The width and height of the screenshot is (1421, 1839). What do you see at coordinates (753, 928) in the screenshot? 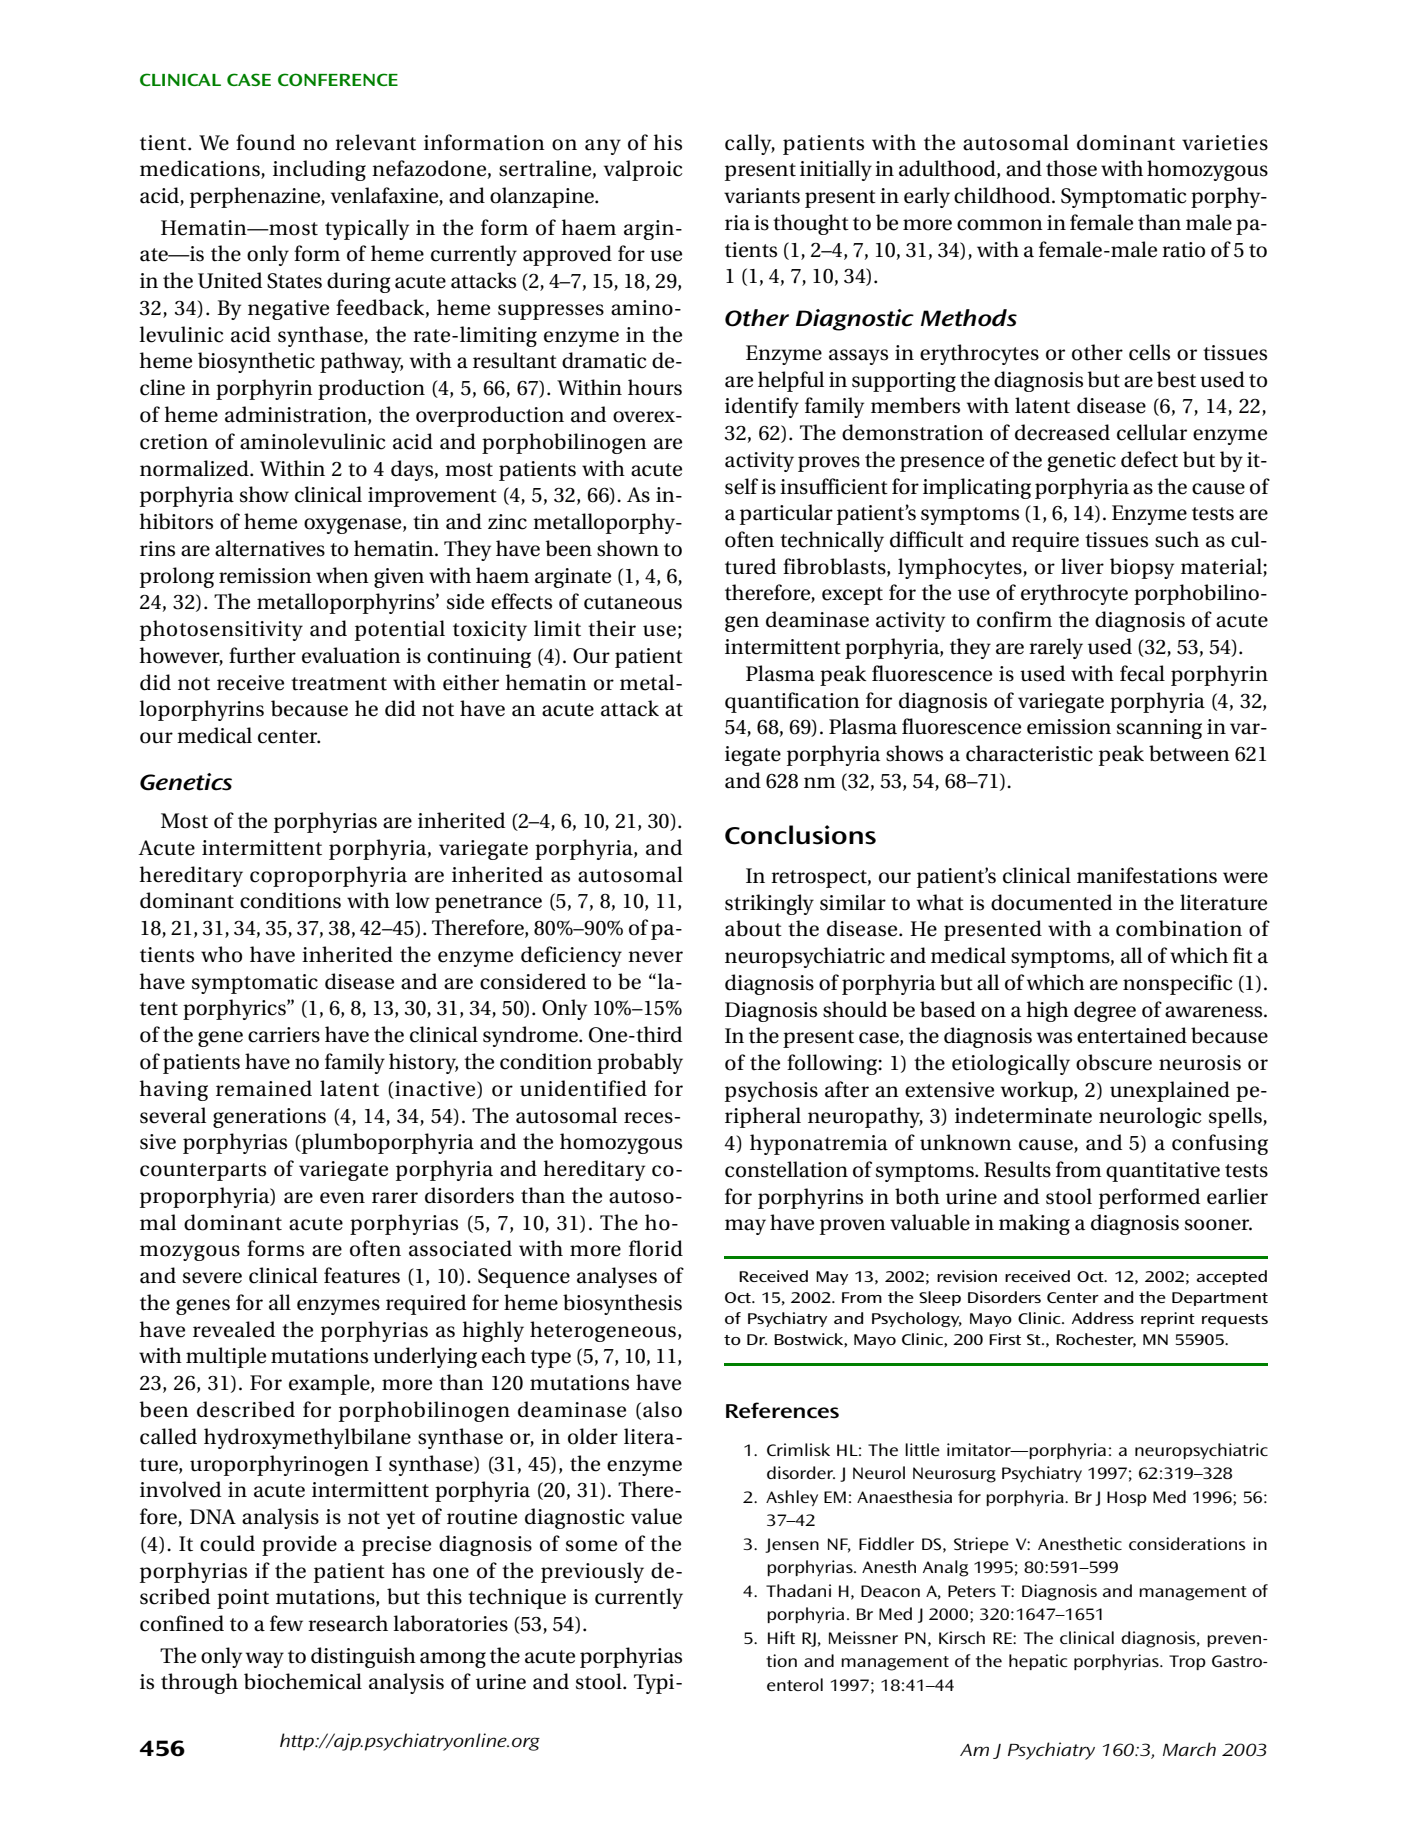
I see `about` at bounding box center [753, 928].
